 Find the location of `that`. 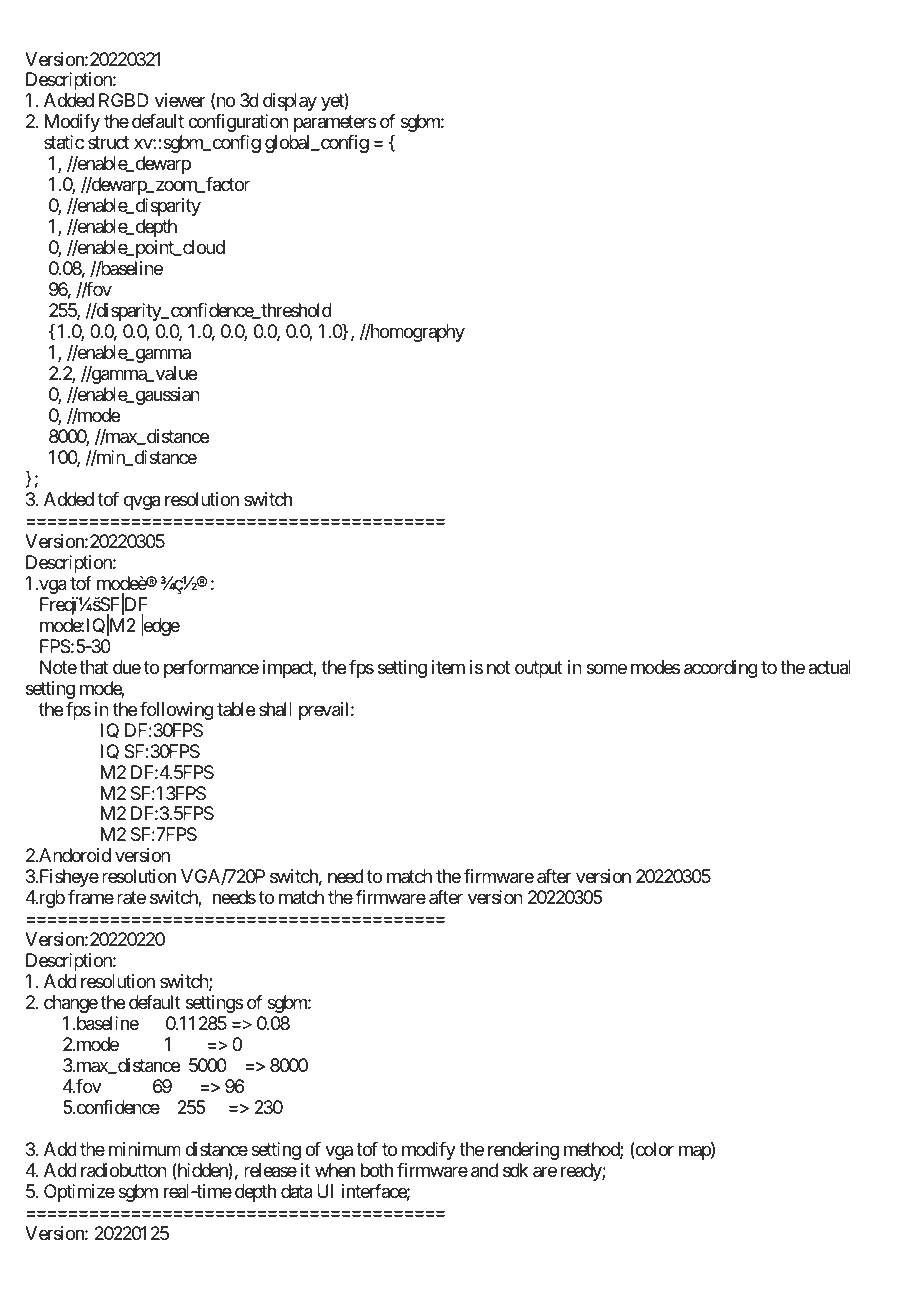

that is located at coordinates (93, 667).
